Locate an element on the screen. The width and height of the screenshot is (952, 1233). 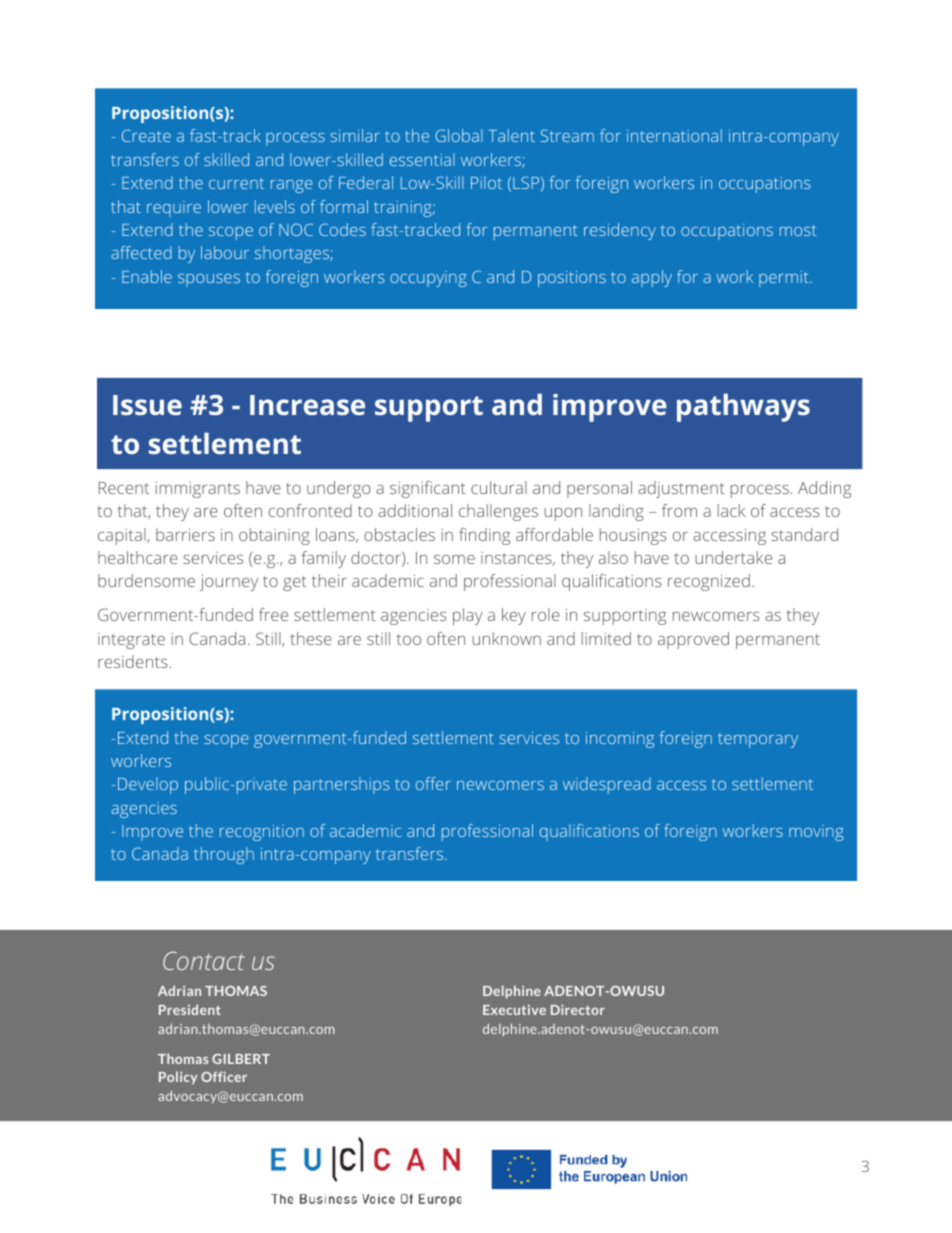
Pilot is located at coordinates (486, 182).
